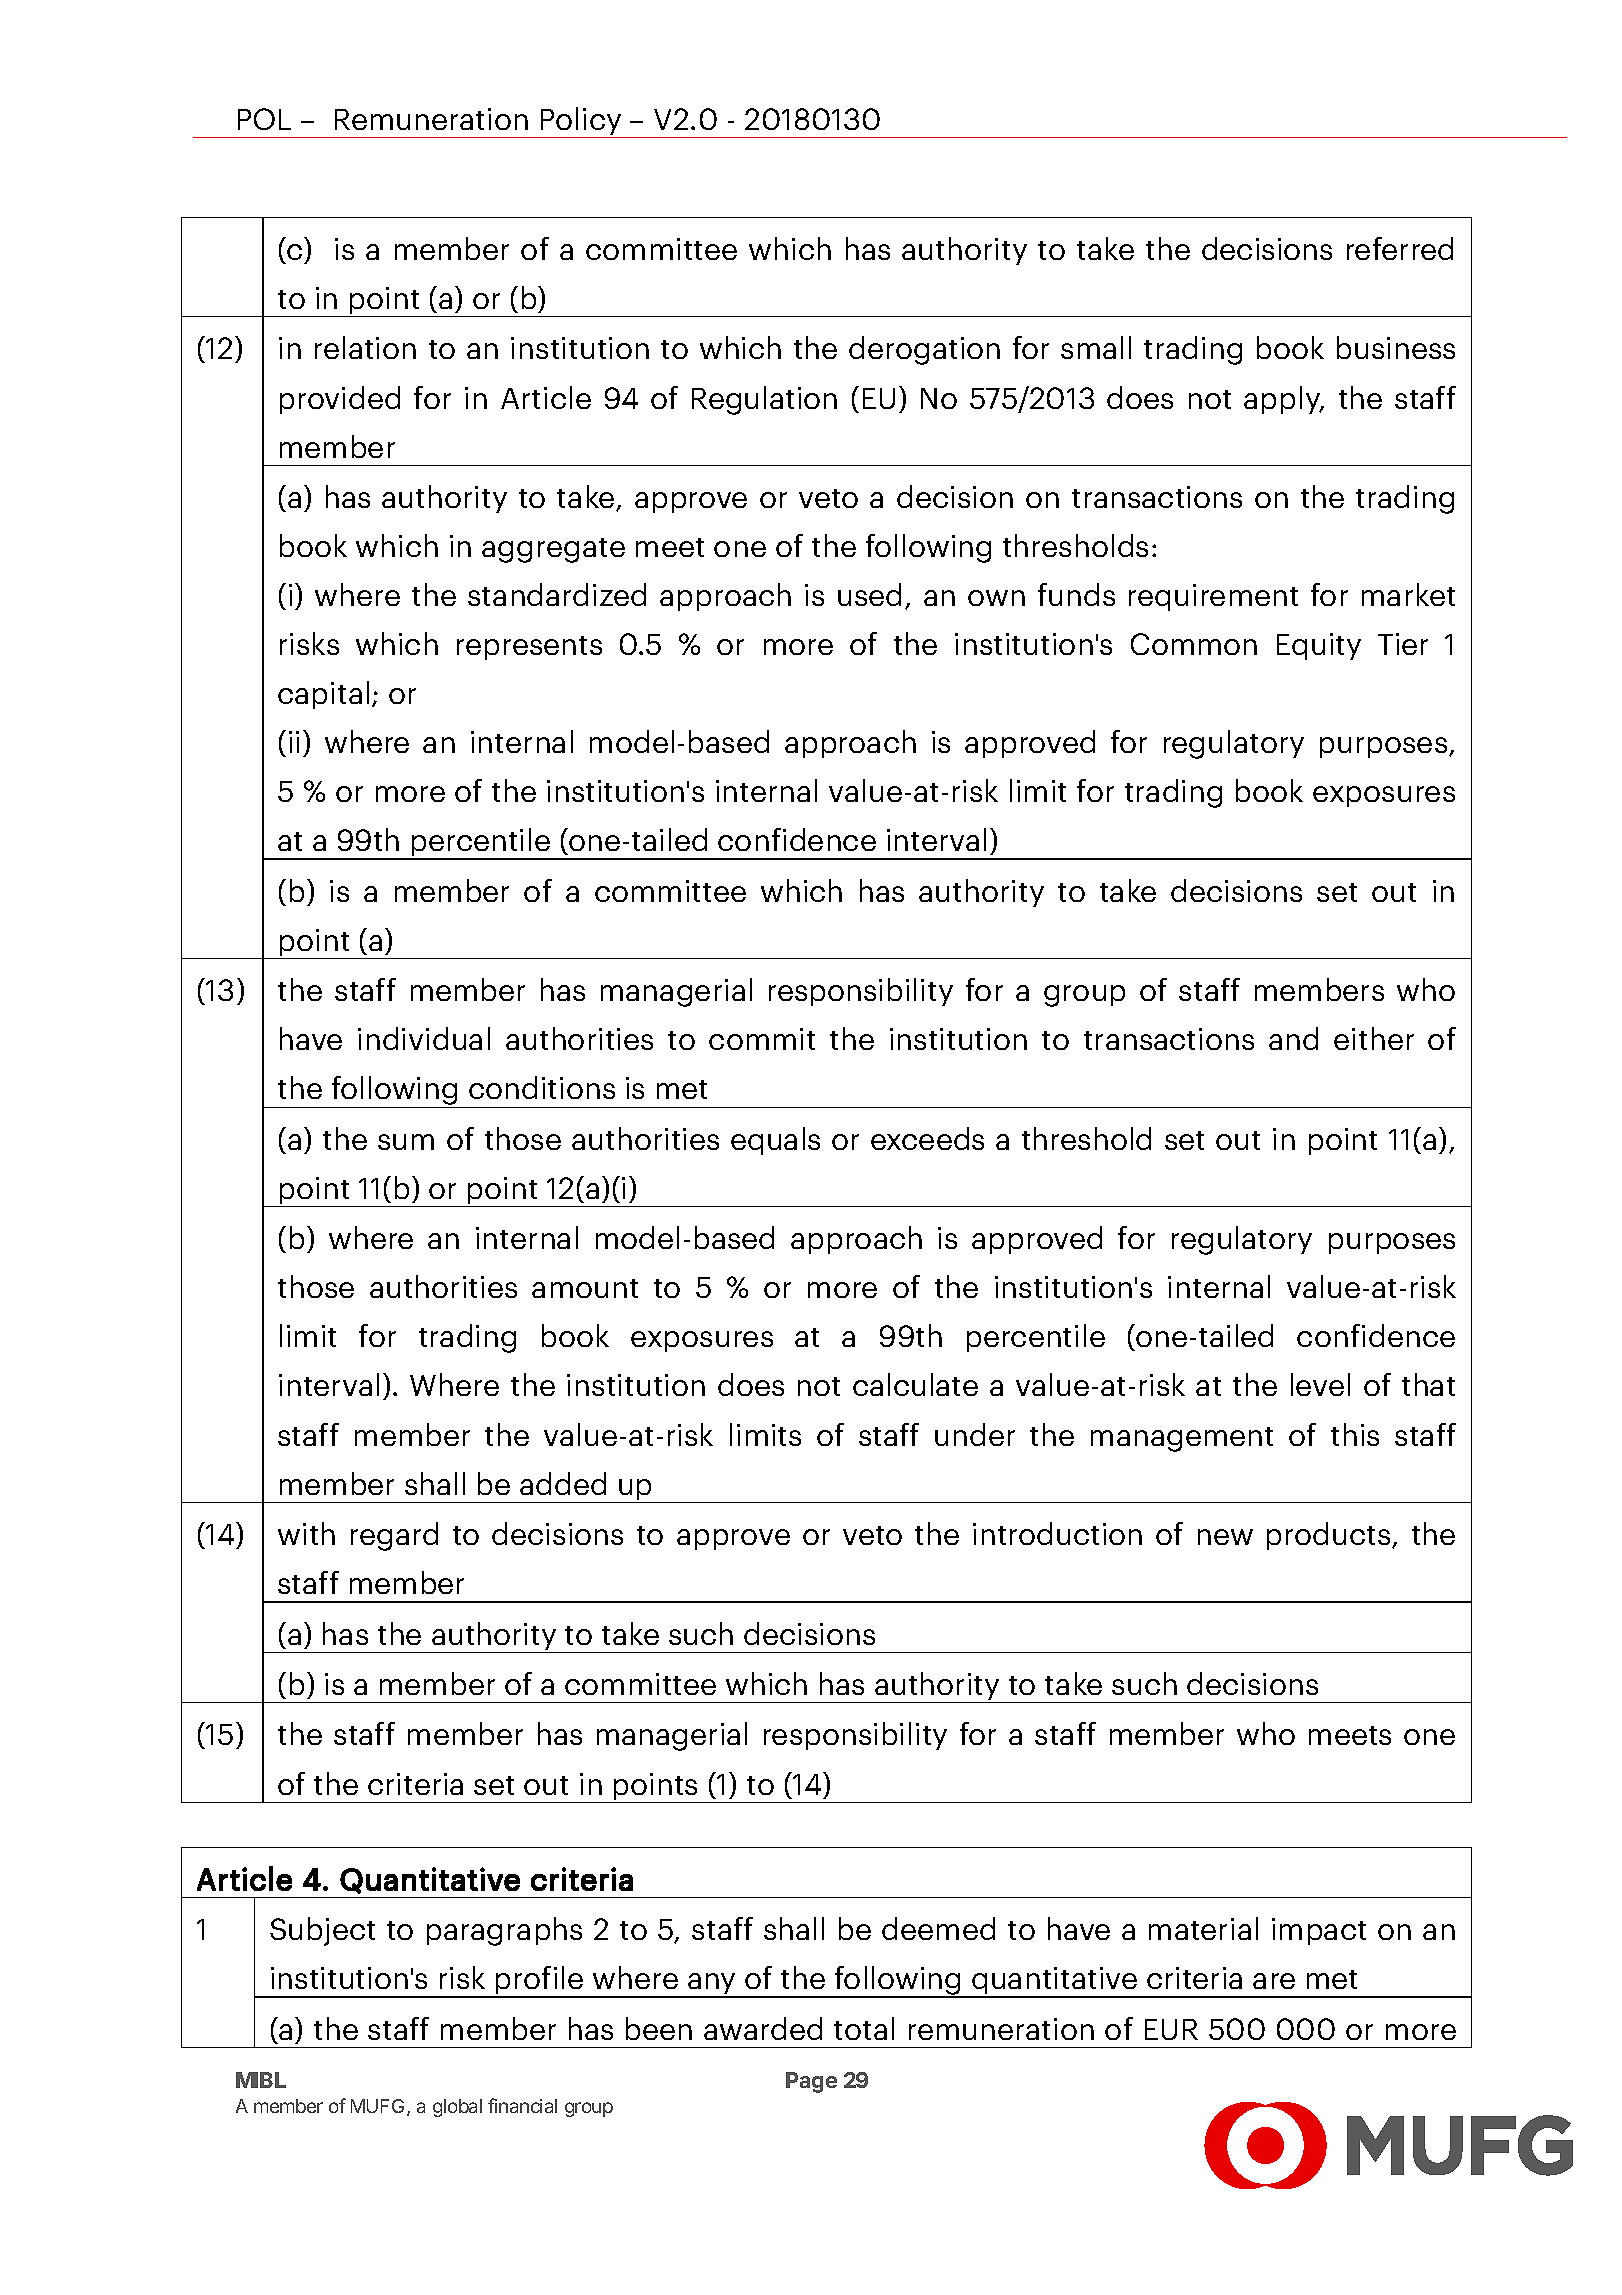 The height and width of the screenshot is (2295, 1622). Describe the element at coordinates (1400, 248) in the screenshot. I see `referred` at that location.
